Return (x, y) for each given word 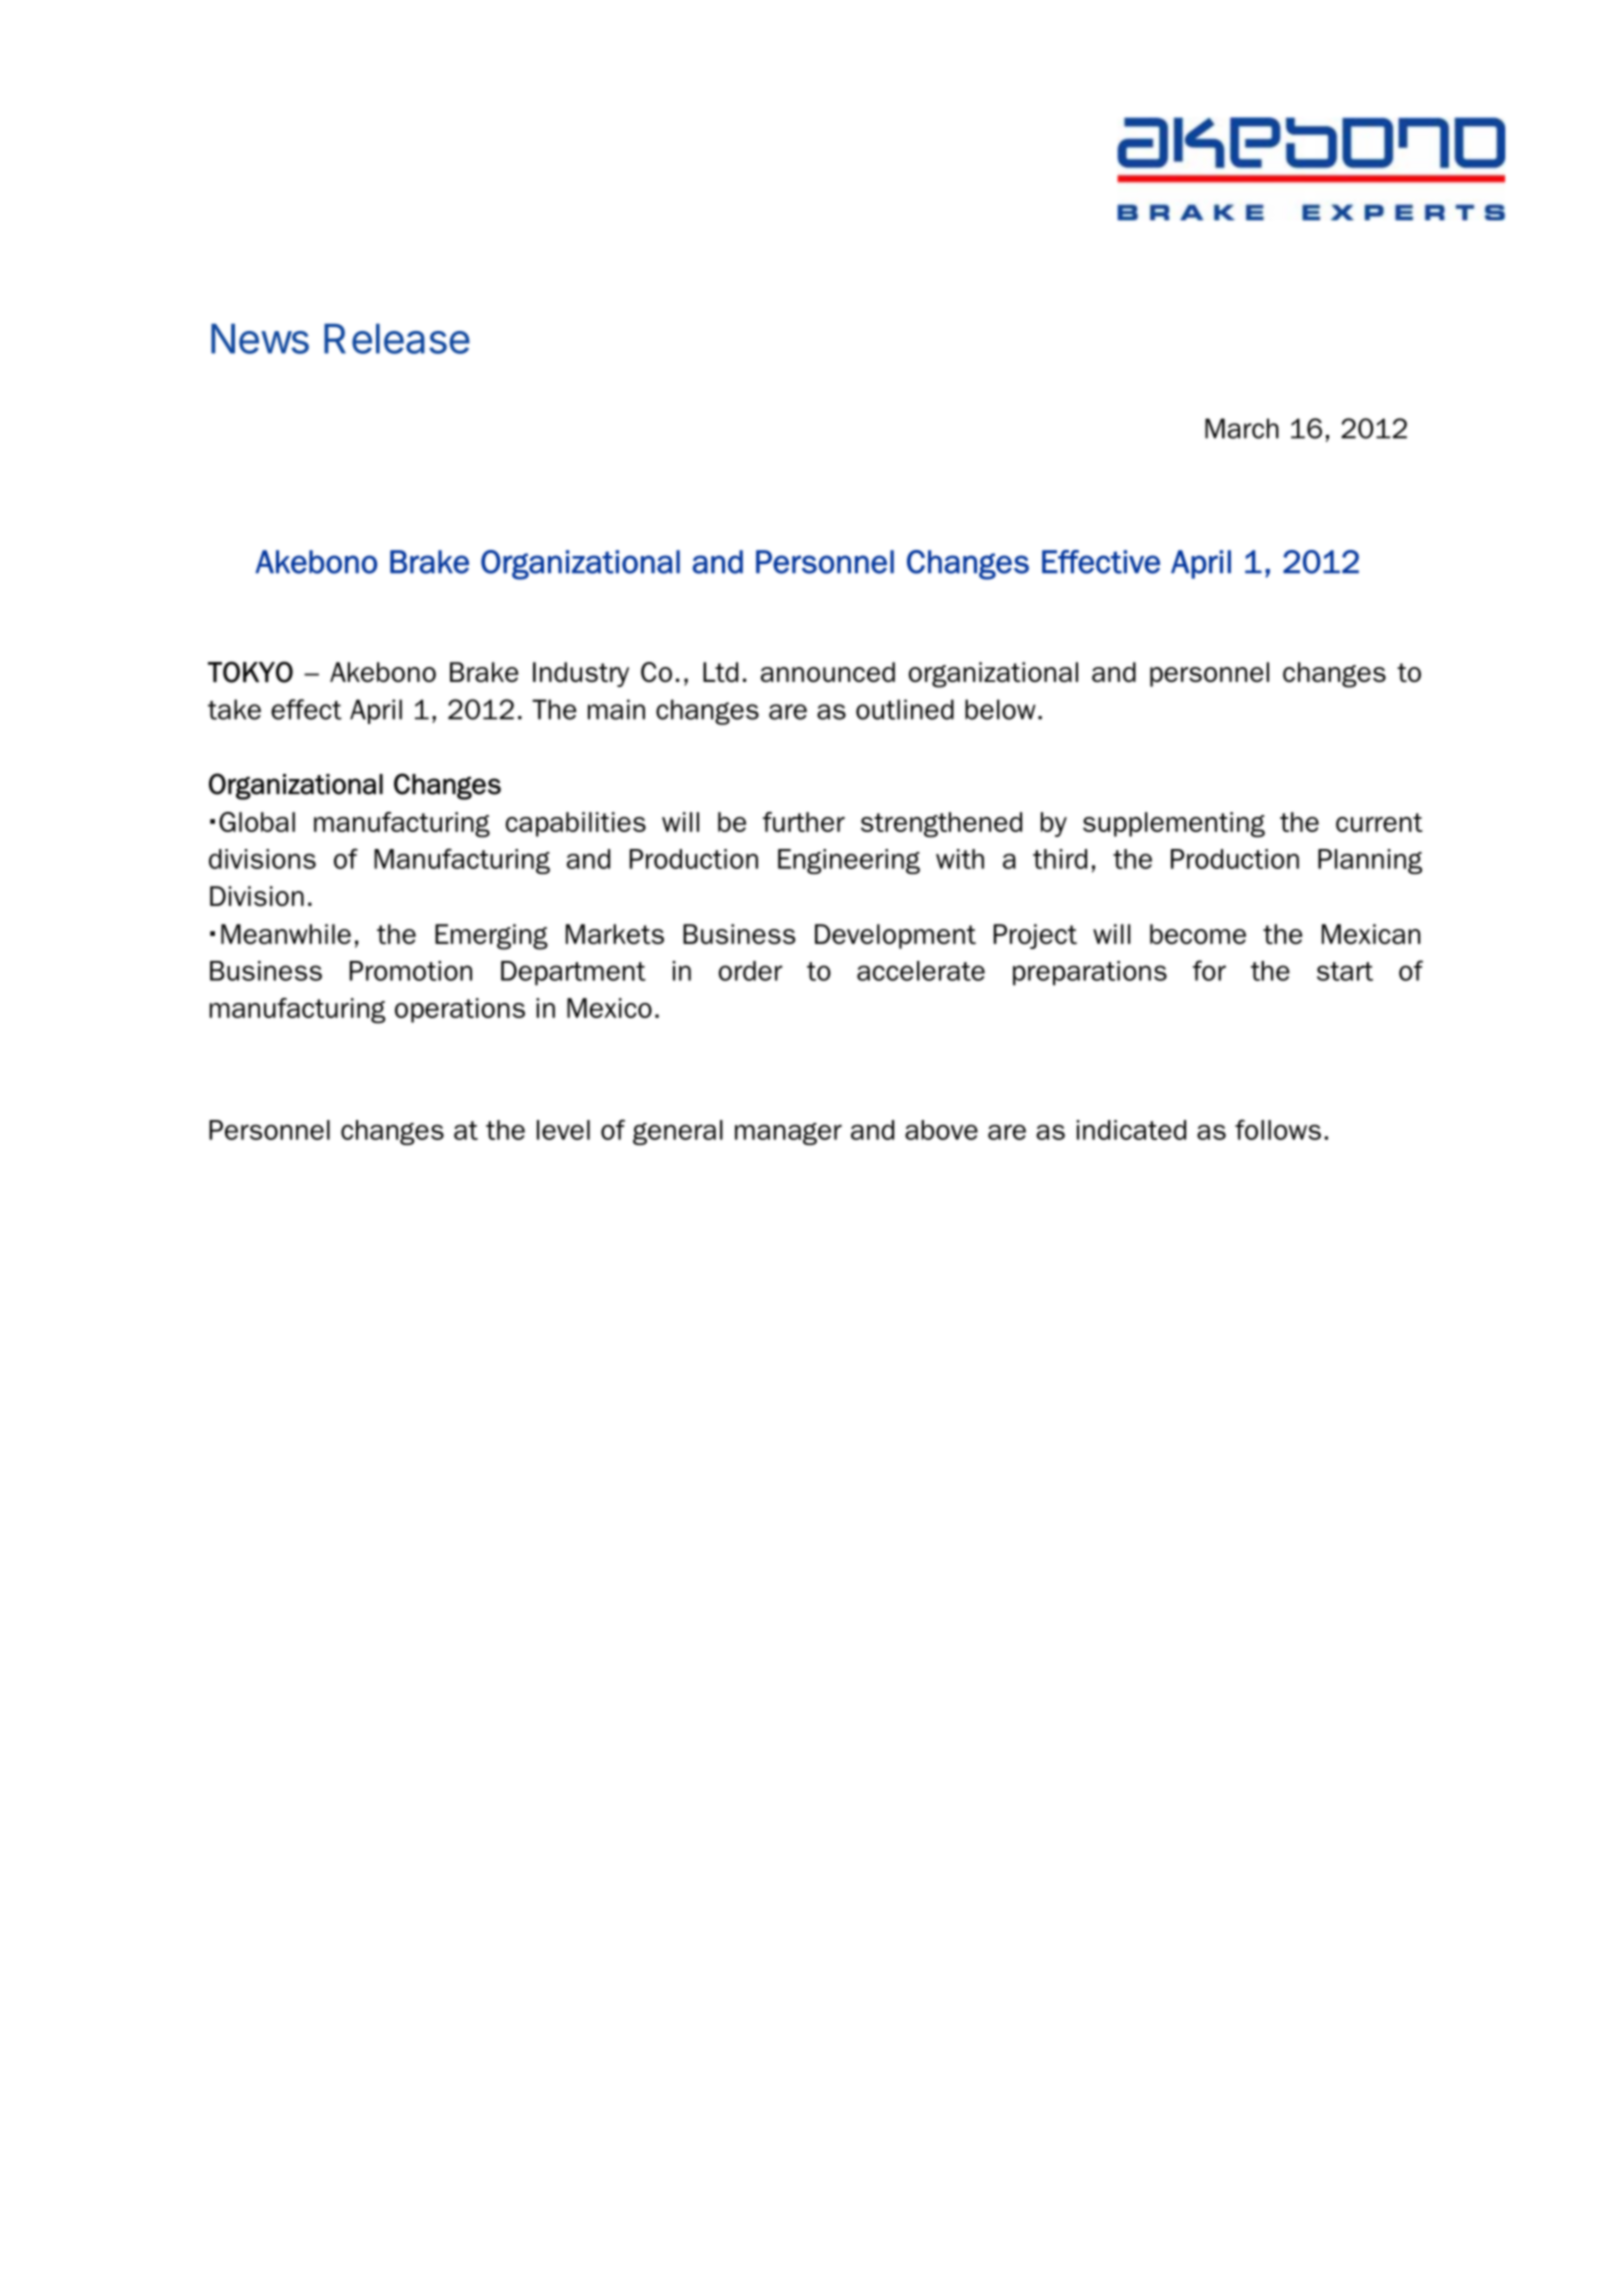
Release (397, 339)
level (563, 1130)
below (1000, 709)
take (234, 709)
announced (828, 672)
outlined (905, 709)
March (1242, 428)
